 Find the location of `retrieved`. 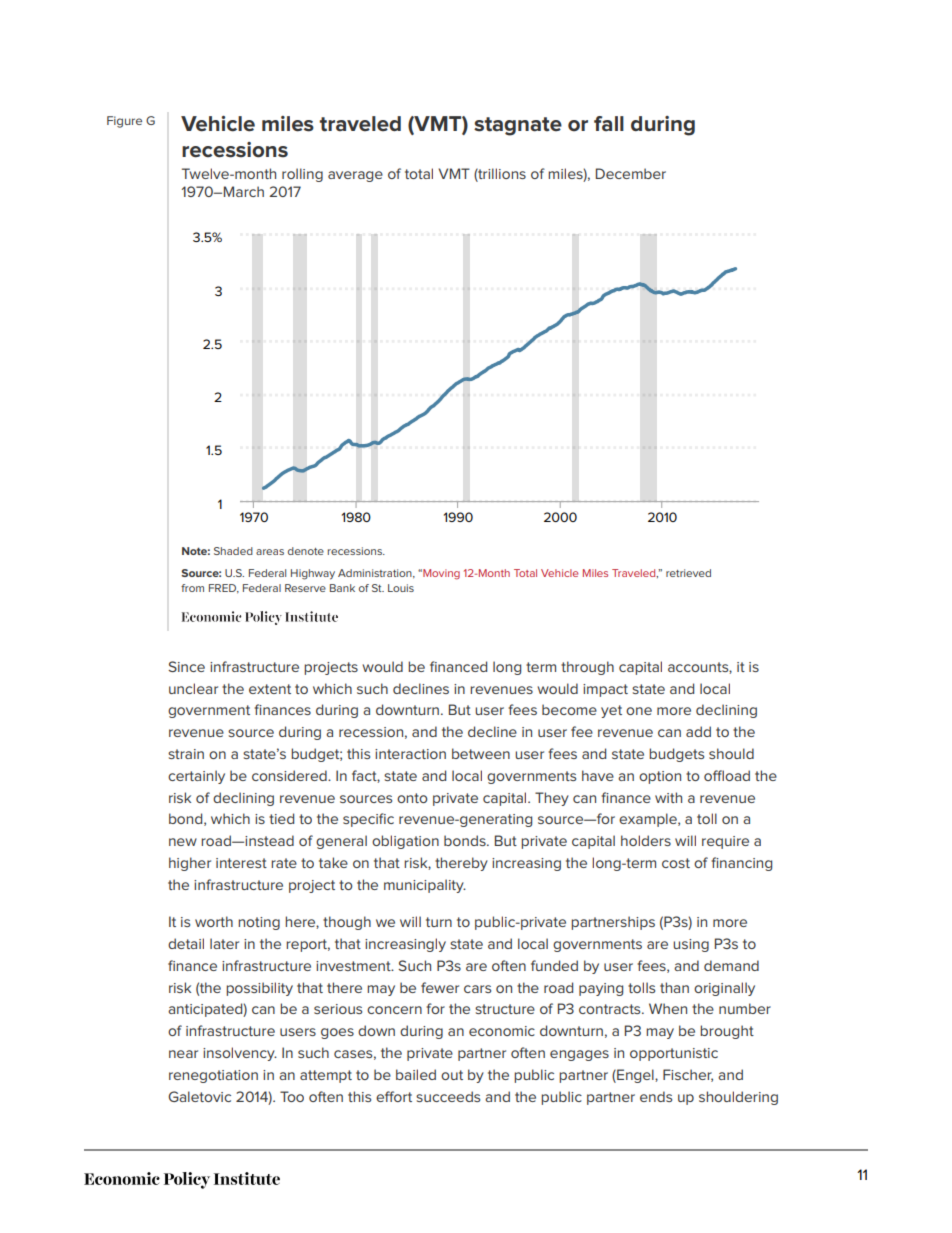

retrieved is located at coordinates (688, 573).
